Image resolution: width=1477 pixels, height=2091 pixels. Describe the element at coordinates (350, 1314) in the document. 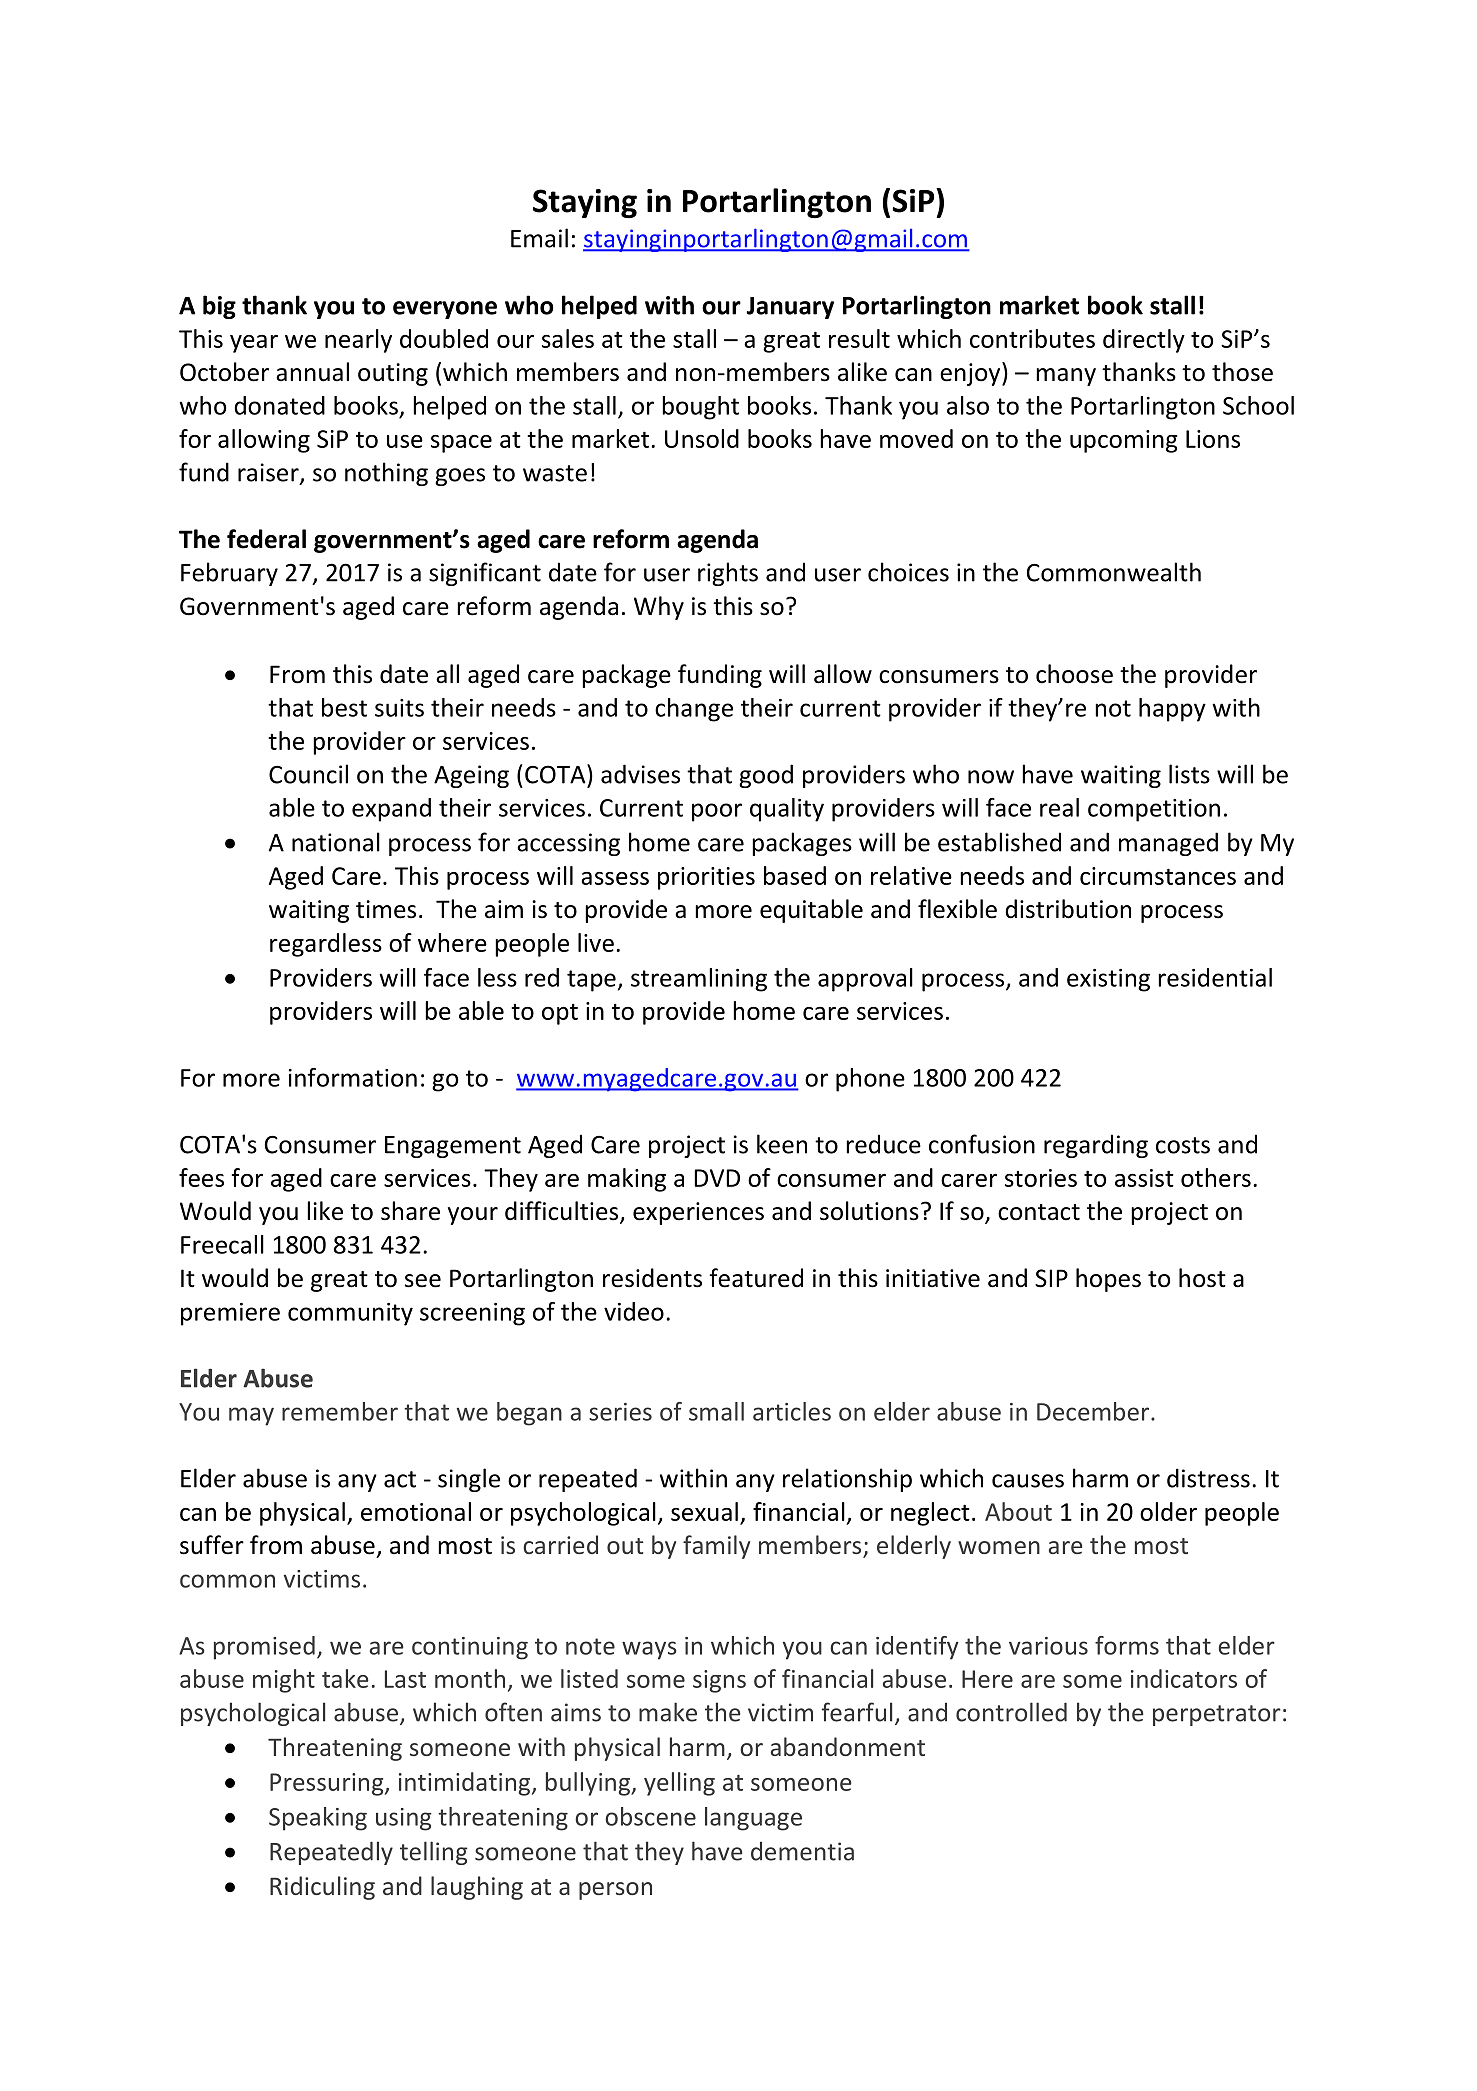

I see `community` at that location.
